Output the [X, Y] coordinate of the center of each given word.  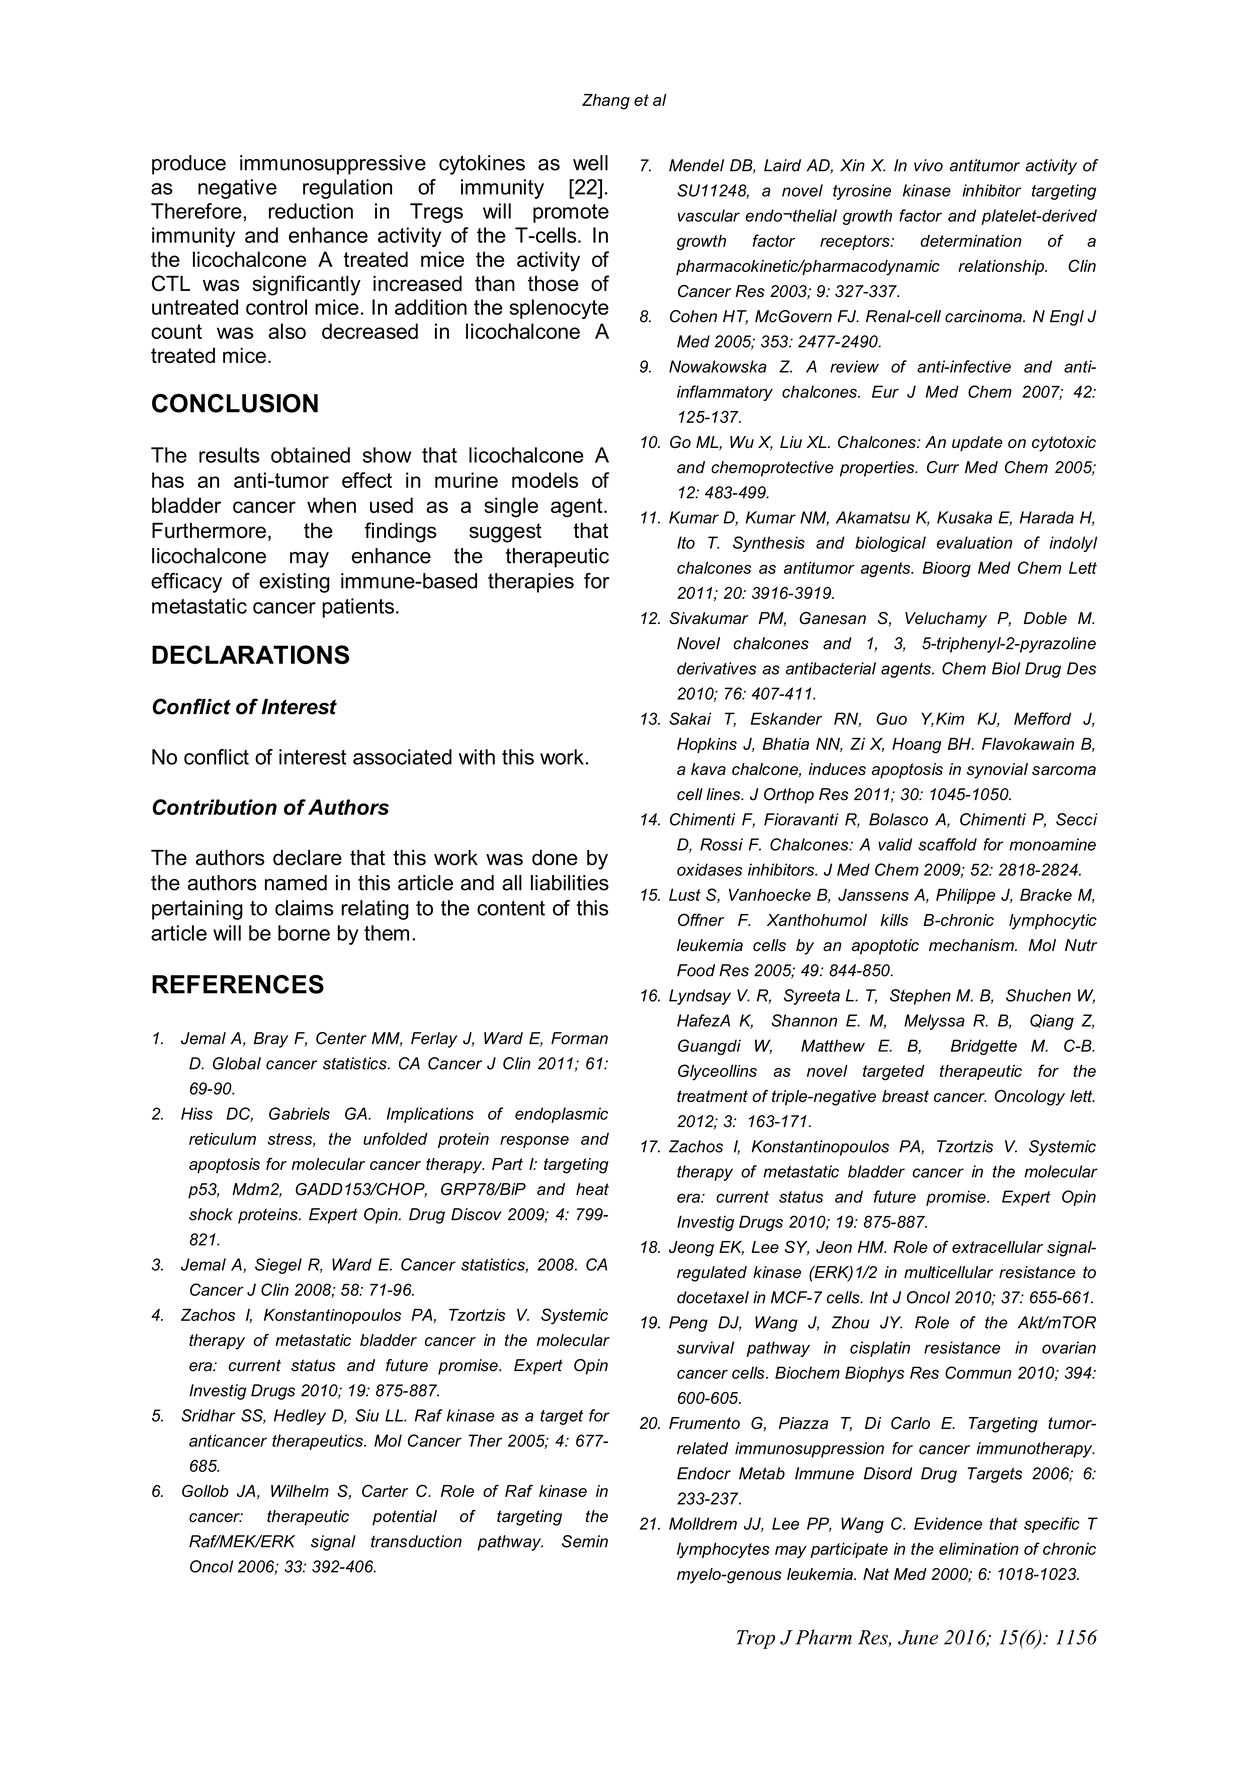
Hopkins [707, 745]
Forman [579, 1038]
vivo [928, 165]
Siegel [278, 1266]
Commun [978, 1372]
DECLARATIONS [251, 654]
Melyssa [934, 1022]
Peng [688, 1324]
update [977, 444]
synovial [997, 771]
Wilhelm [300, 1491]
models [545, 480]
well [590, 163]
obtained [310, 455]
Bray [271, 1040]
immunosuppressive [333, 165]
